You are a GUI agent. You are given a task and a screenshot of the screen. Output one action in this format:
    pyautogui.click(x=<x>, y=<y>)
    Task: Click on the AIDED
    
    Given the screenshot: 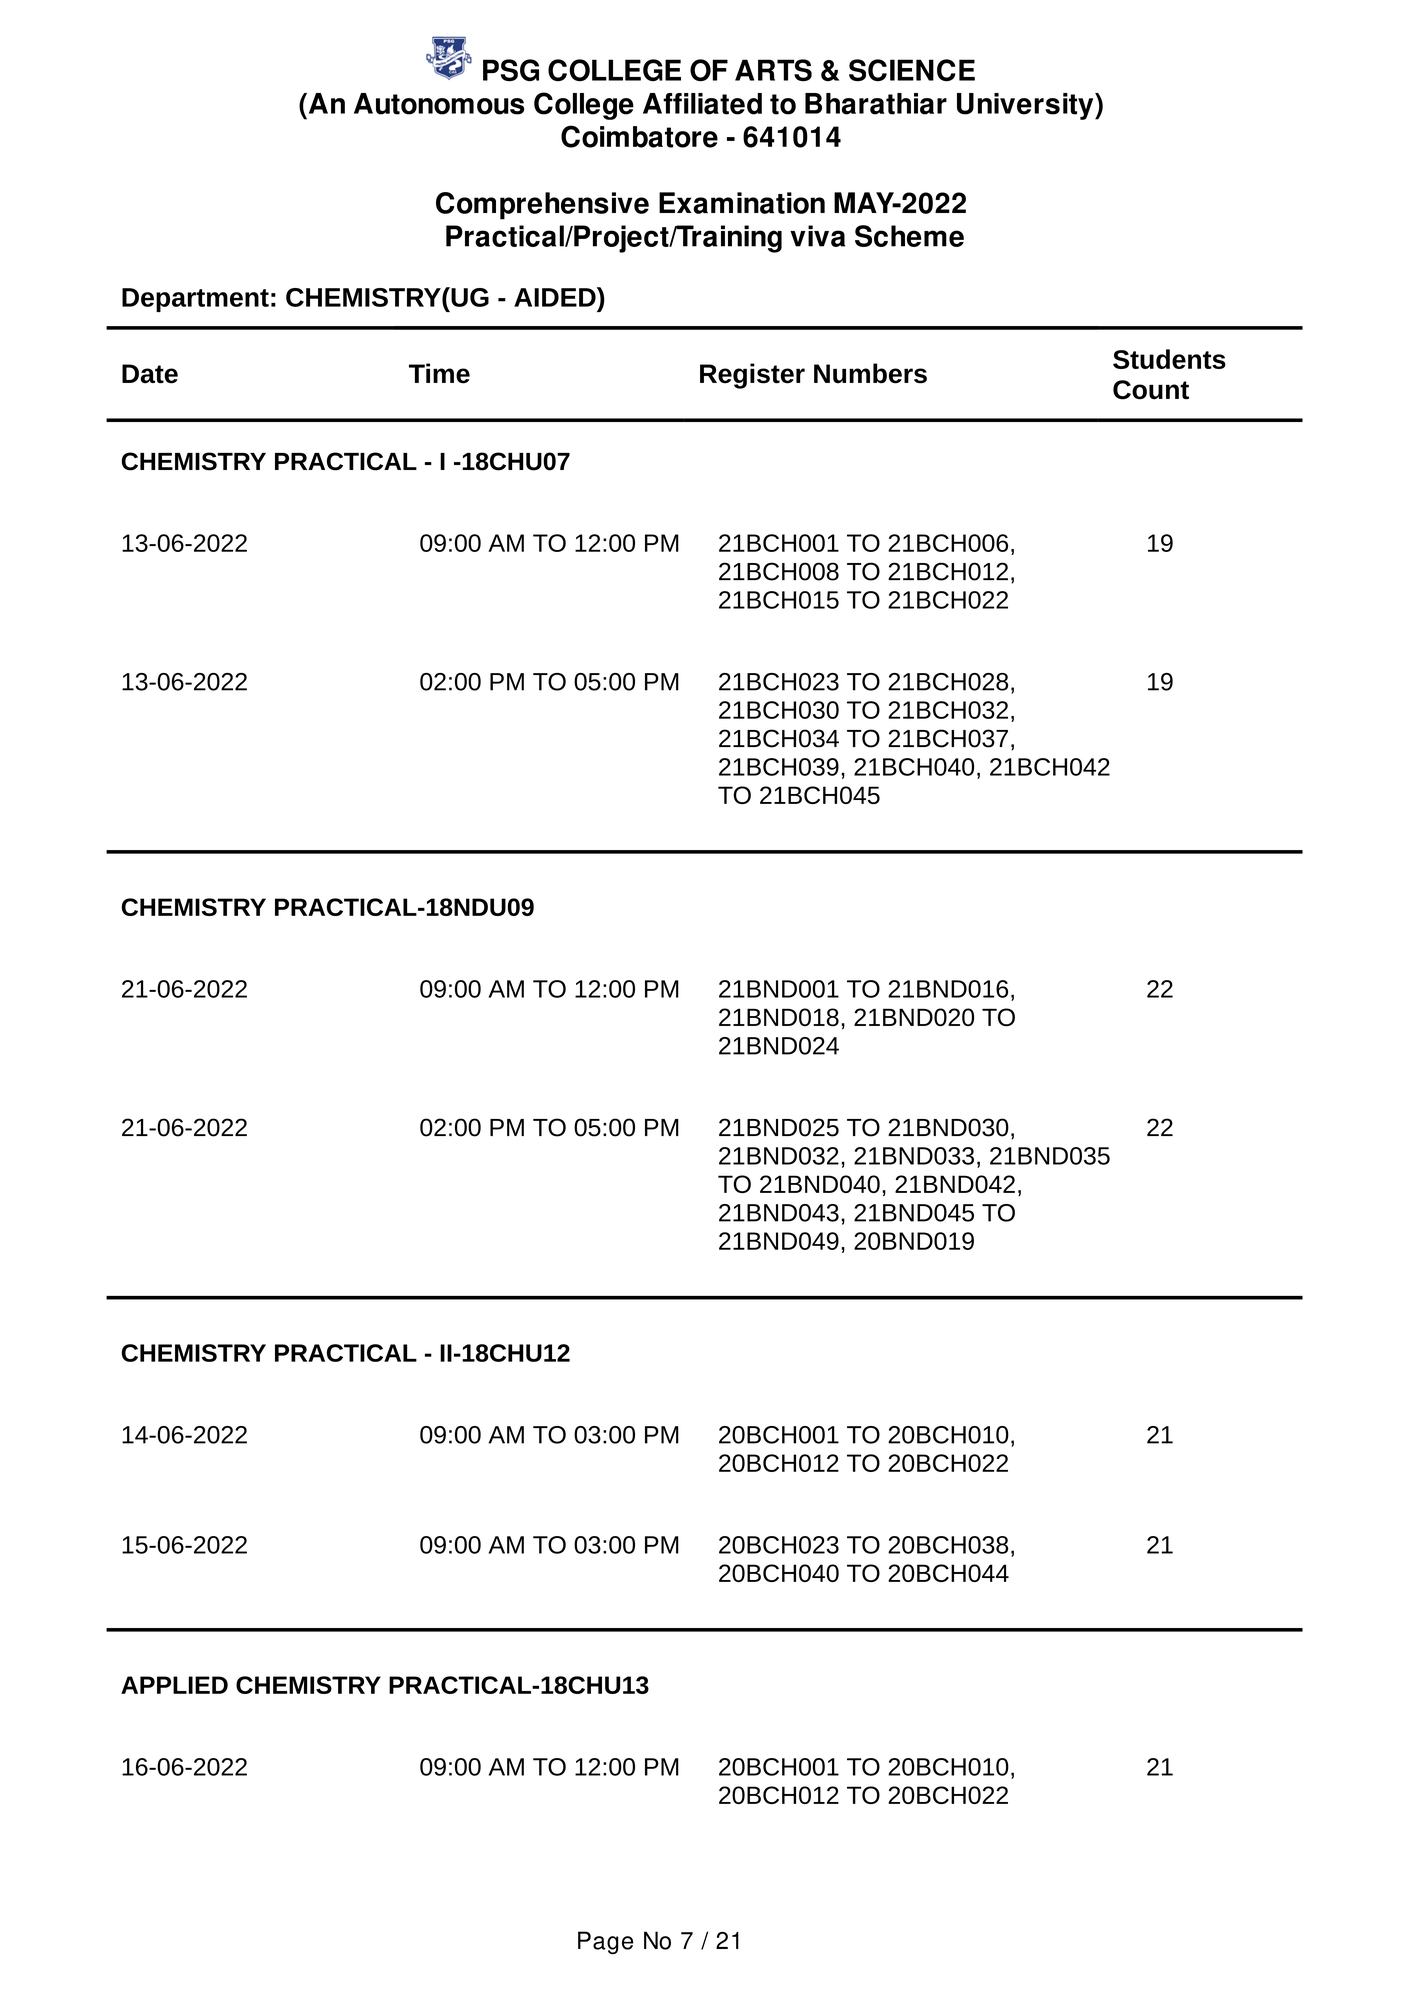 What is the action you would take?
    pyautogui.click(x=556, y=297)
